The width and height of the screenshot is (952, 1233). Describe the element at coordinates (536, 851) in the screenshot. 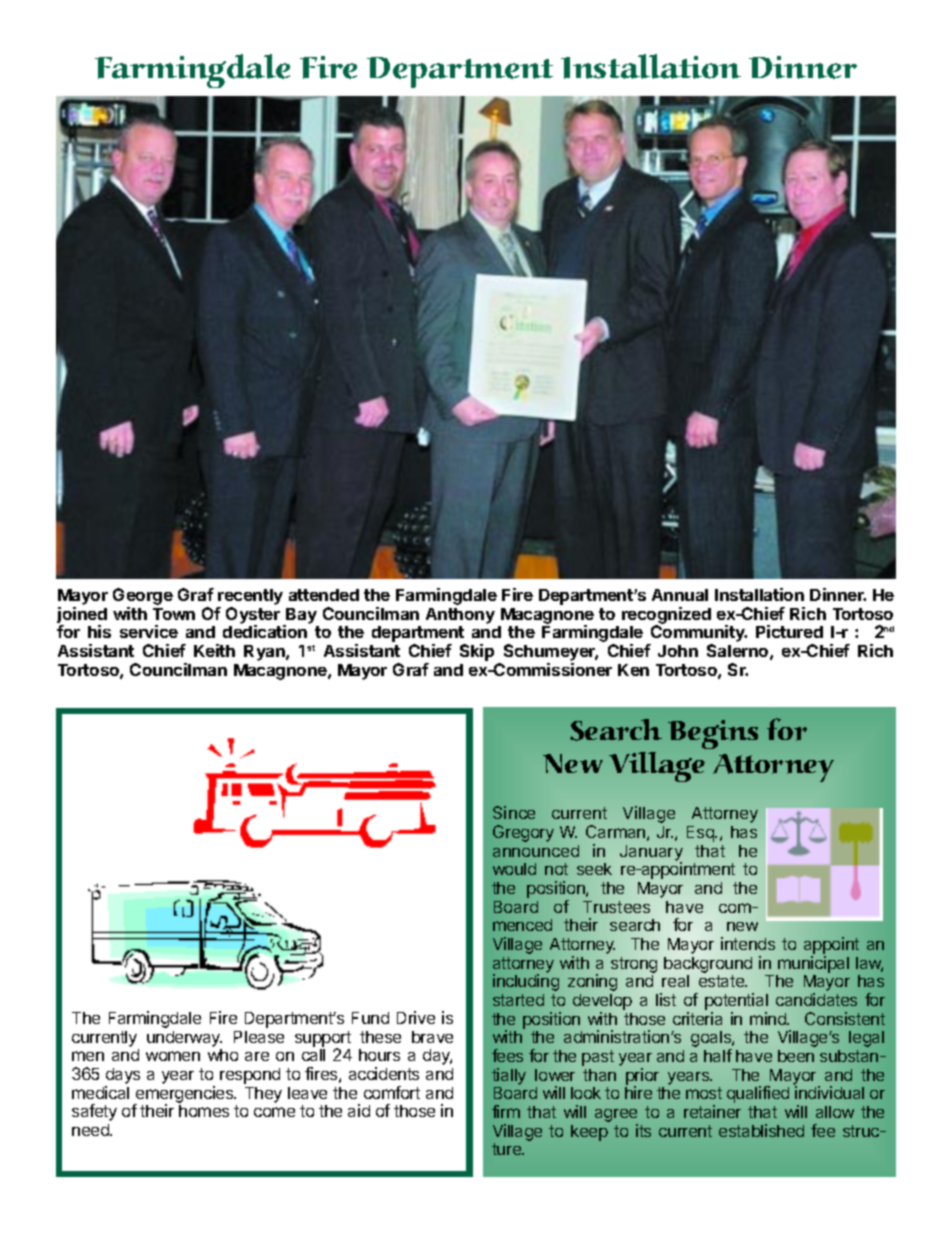

I see `announced` at that location.
